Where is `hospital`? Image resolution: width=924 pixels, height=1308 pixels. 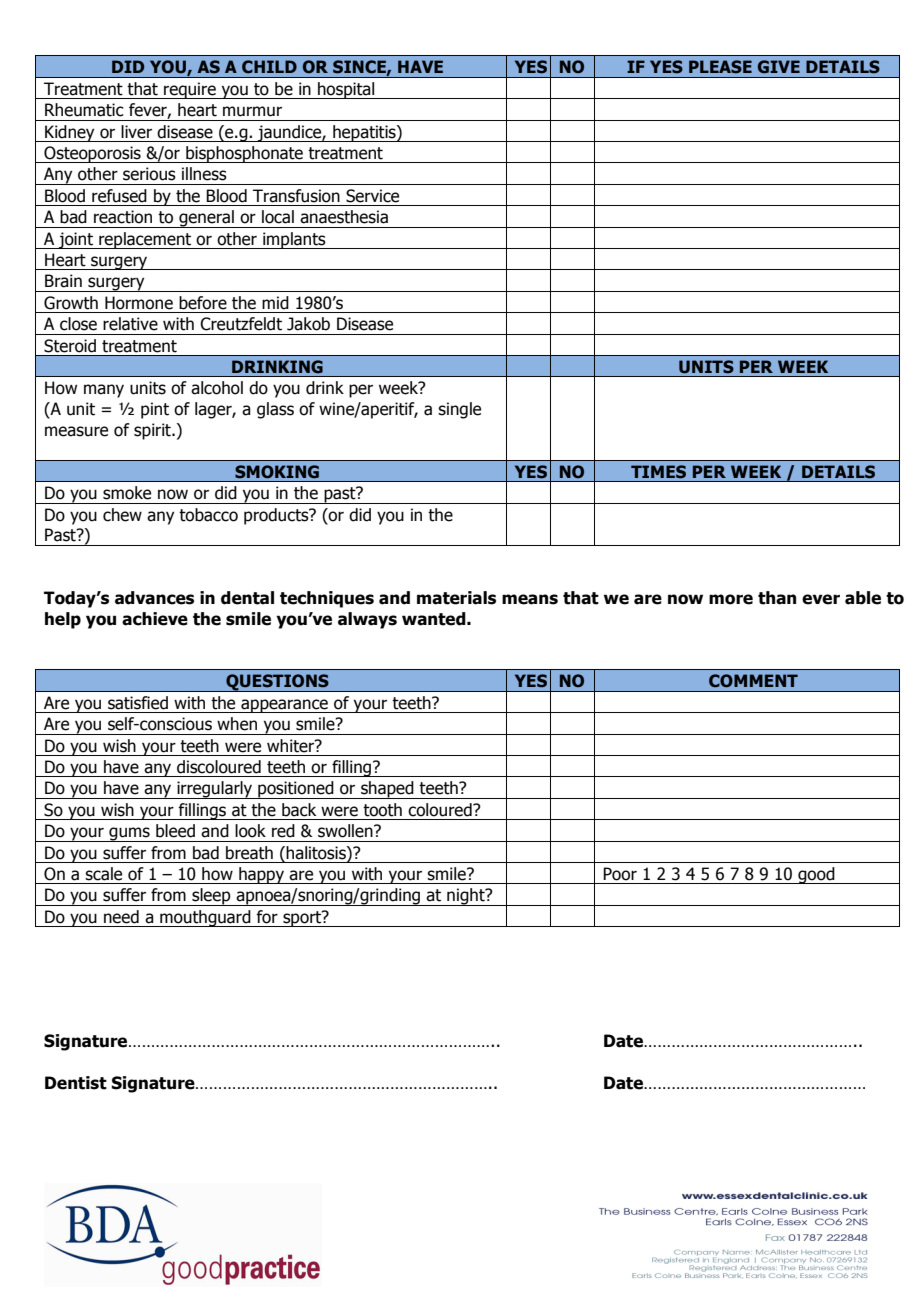
hospital is located at coordinates (346, 90).
